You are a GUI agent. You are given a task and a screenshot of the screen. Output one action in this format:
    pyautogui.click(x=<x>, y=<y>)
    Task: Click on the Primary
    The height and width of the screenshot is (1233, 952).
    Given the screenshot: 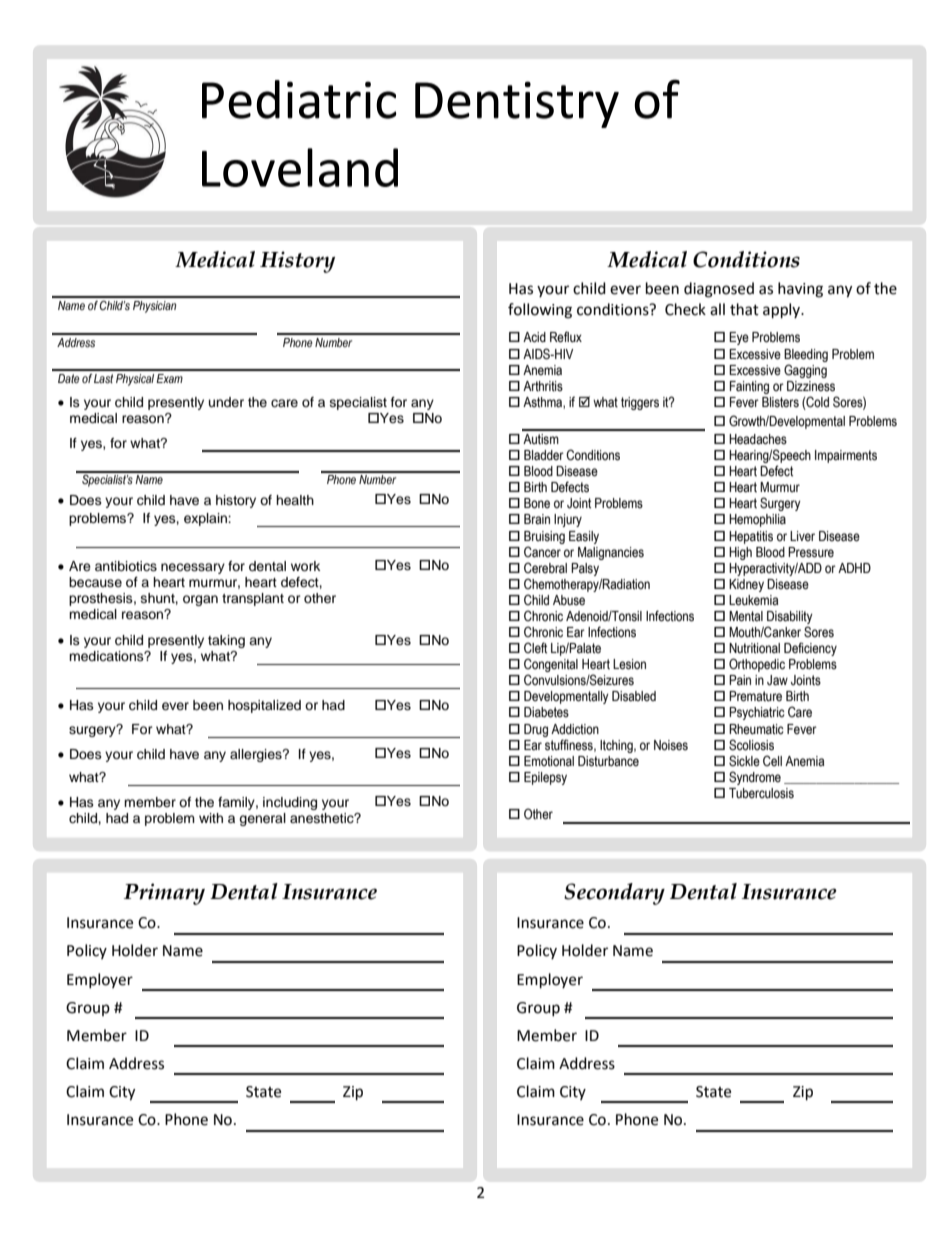 What is the action you would take?
    pyautogui.click(x=164, y=894)
